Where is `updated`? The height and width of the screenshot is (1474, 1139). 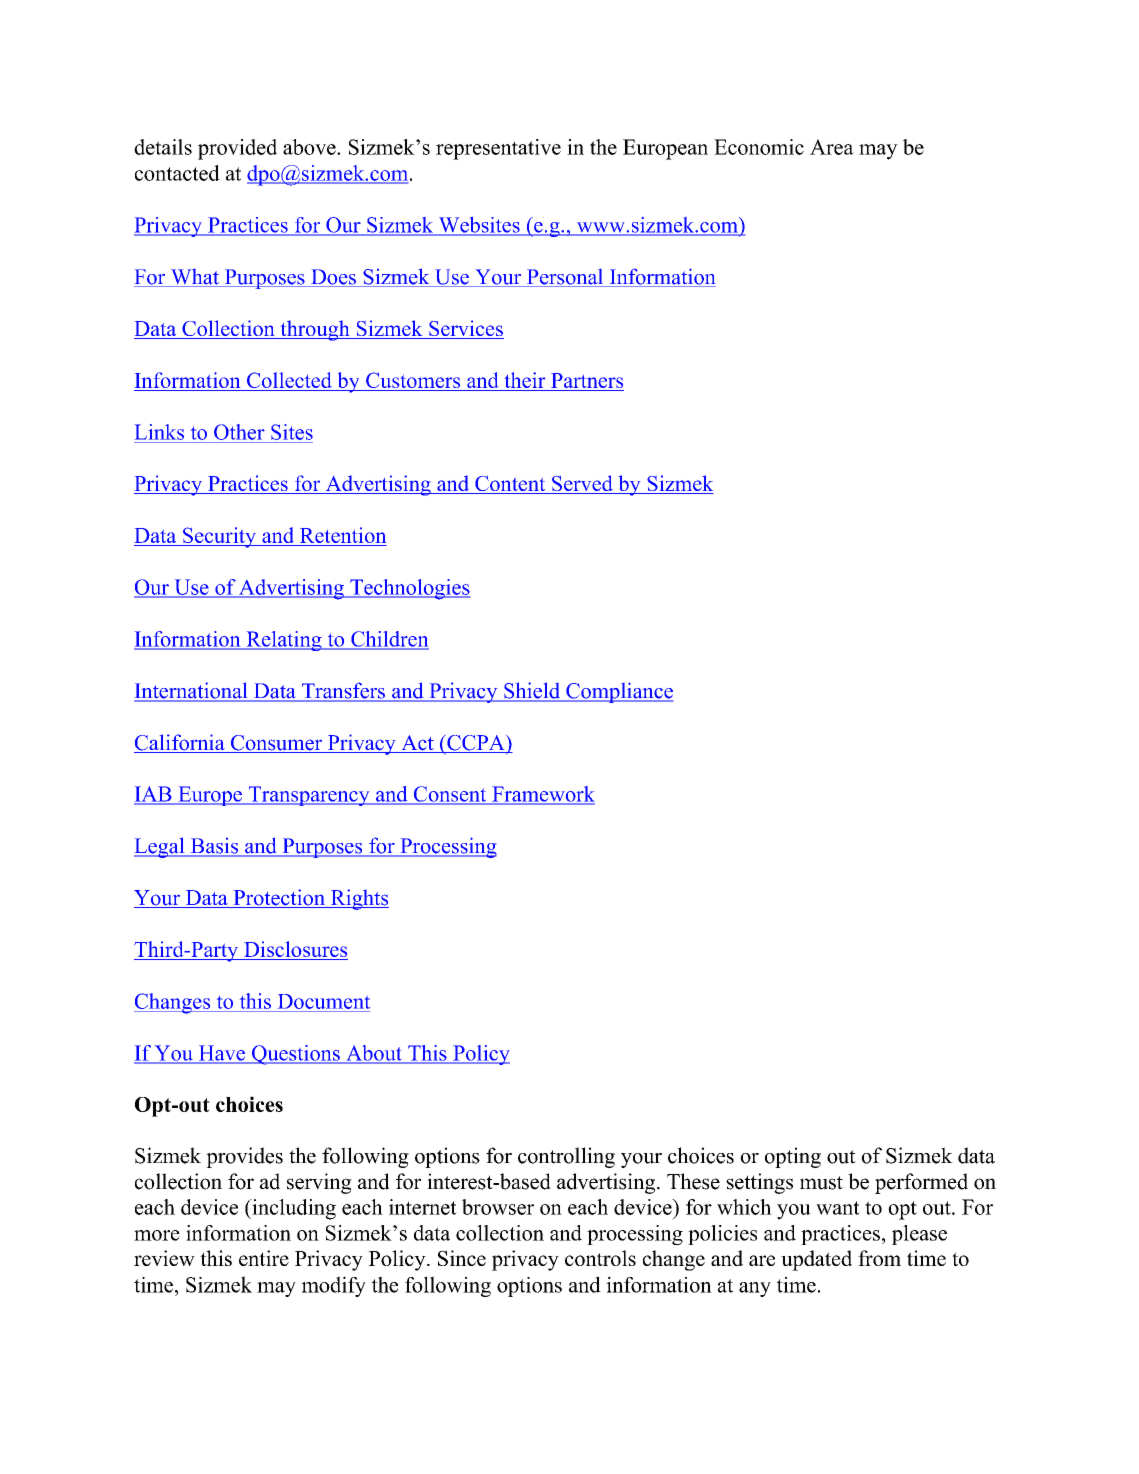
updated is located at coordinates (816, 1260).
